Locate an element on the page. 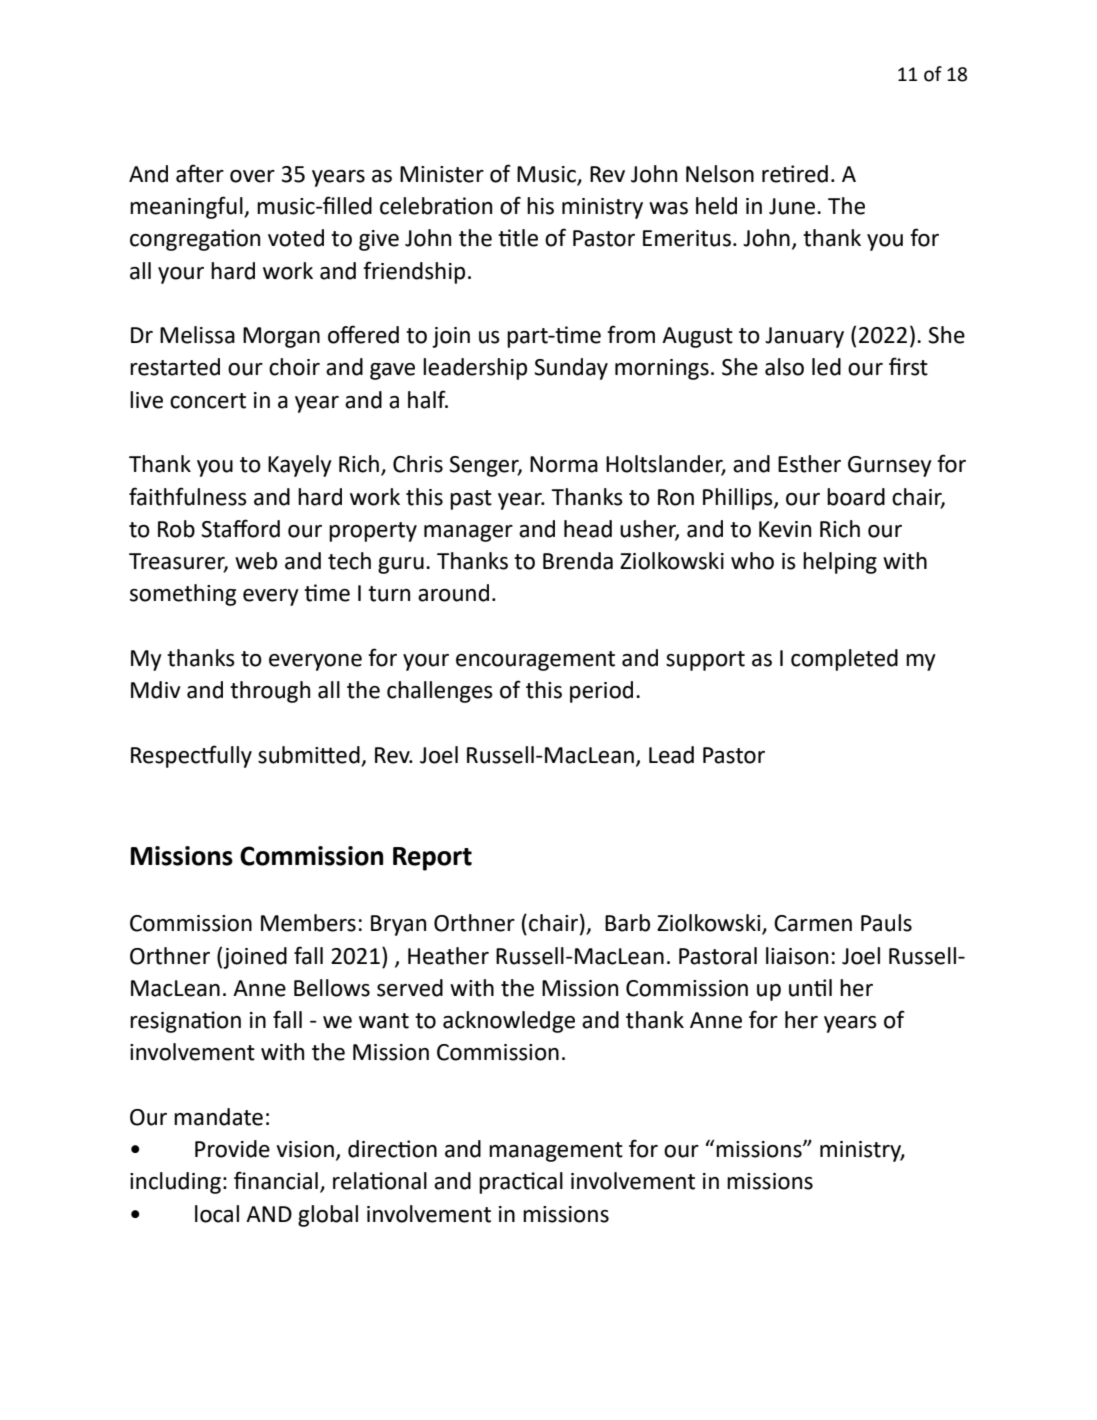  Kevin is located at coordinates (785, 529).
